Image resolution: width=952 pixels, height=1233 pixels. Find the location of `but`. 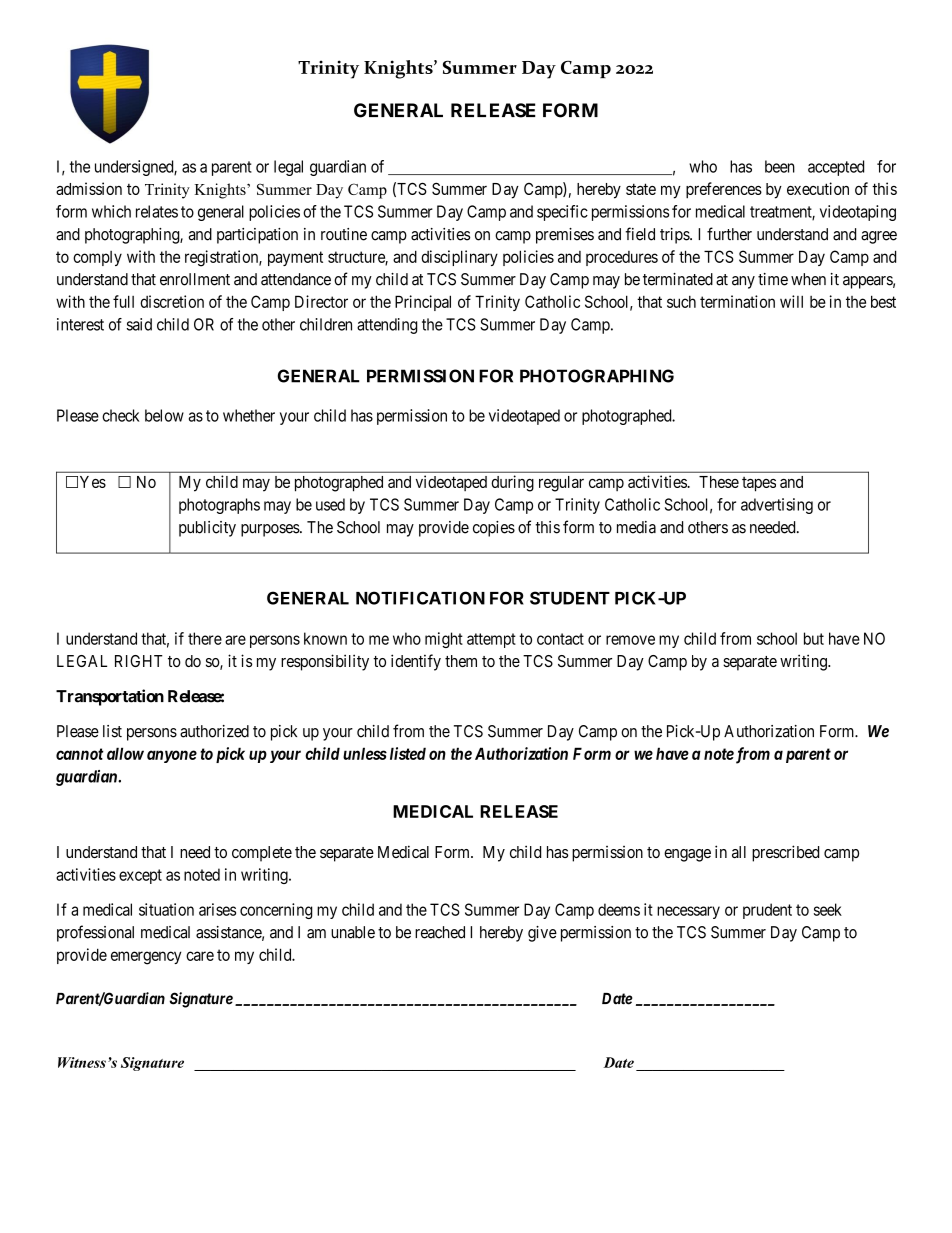

but is located at coordinates (814, 638).
